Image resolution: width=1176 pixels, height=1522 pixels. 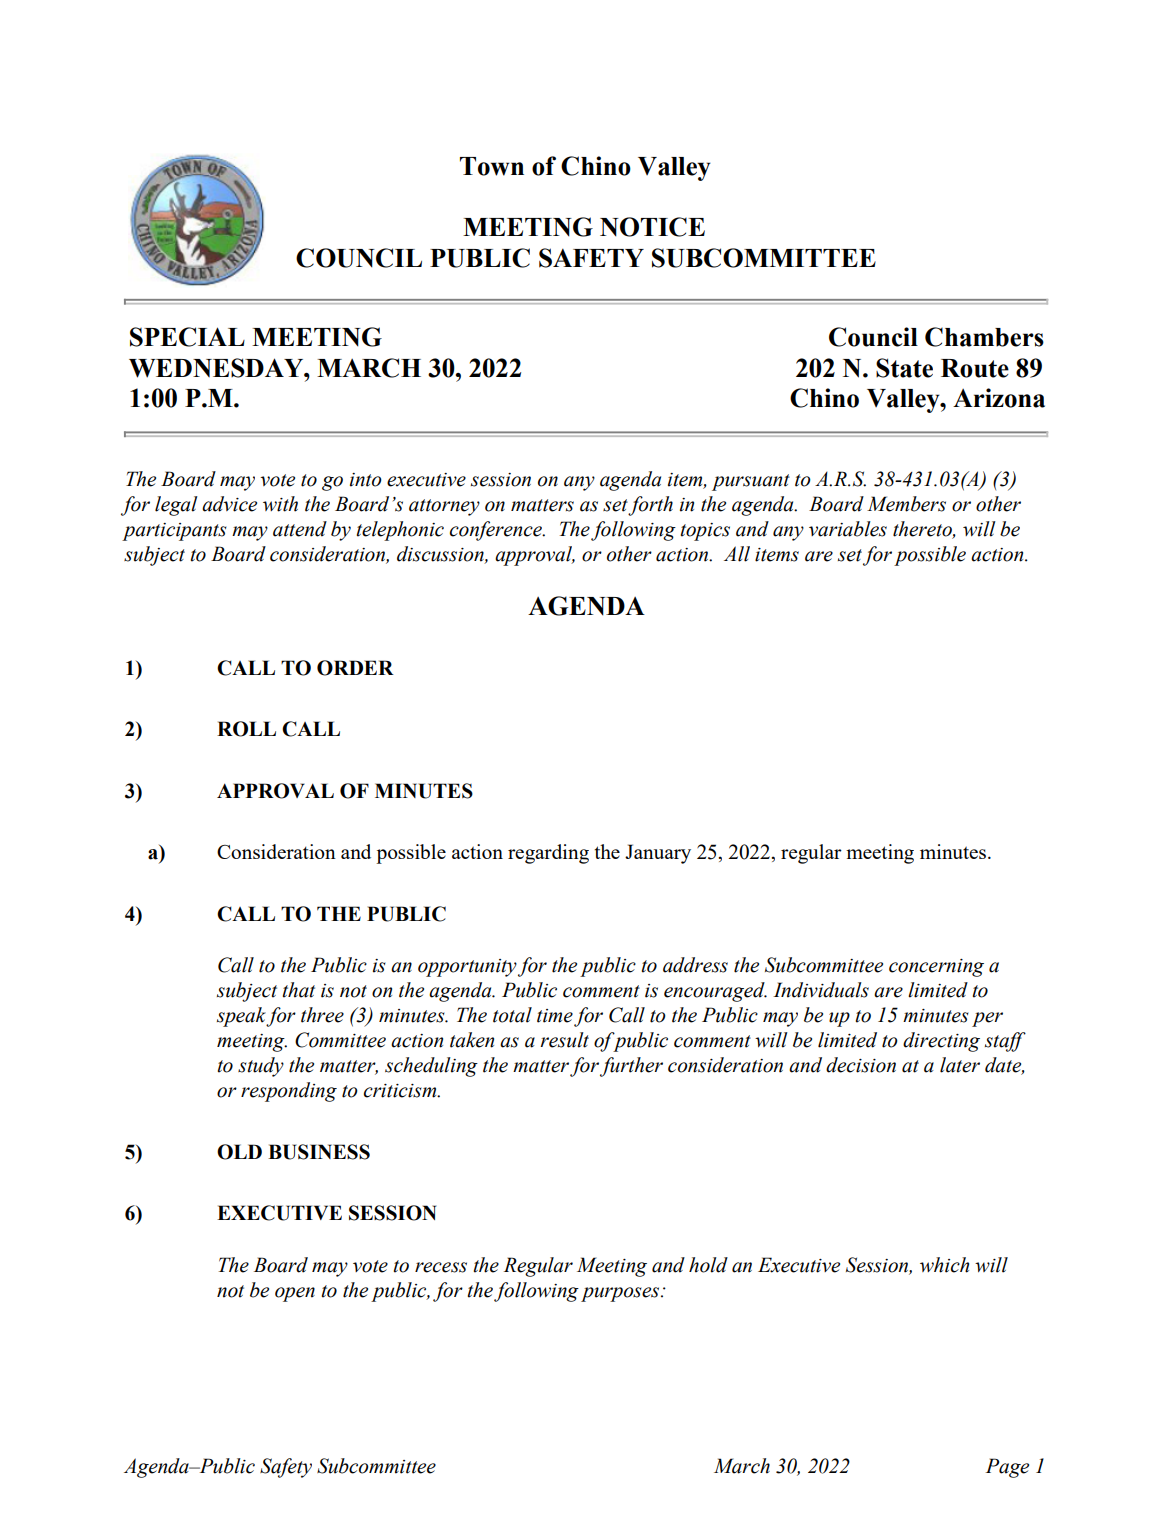 I want to click on Page, so click(x=1007, y=1468).
